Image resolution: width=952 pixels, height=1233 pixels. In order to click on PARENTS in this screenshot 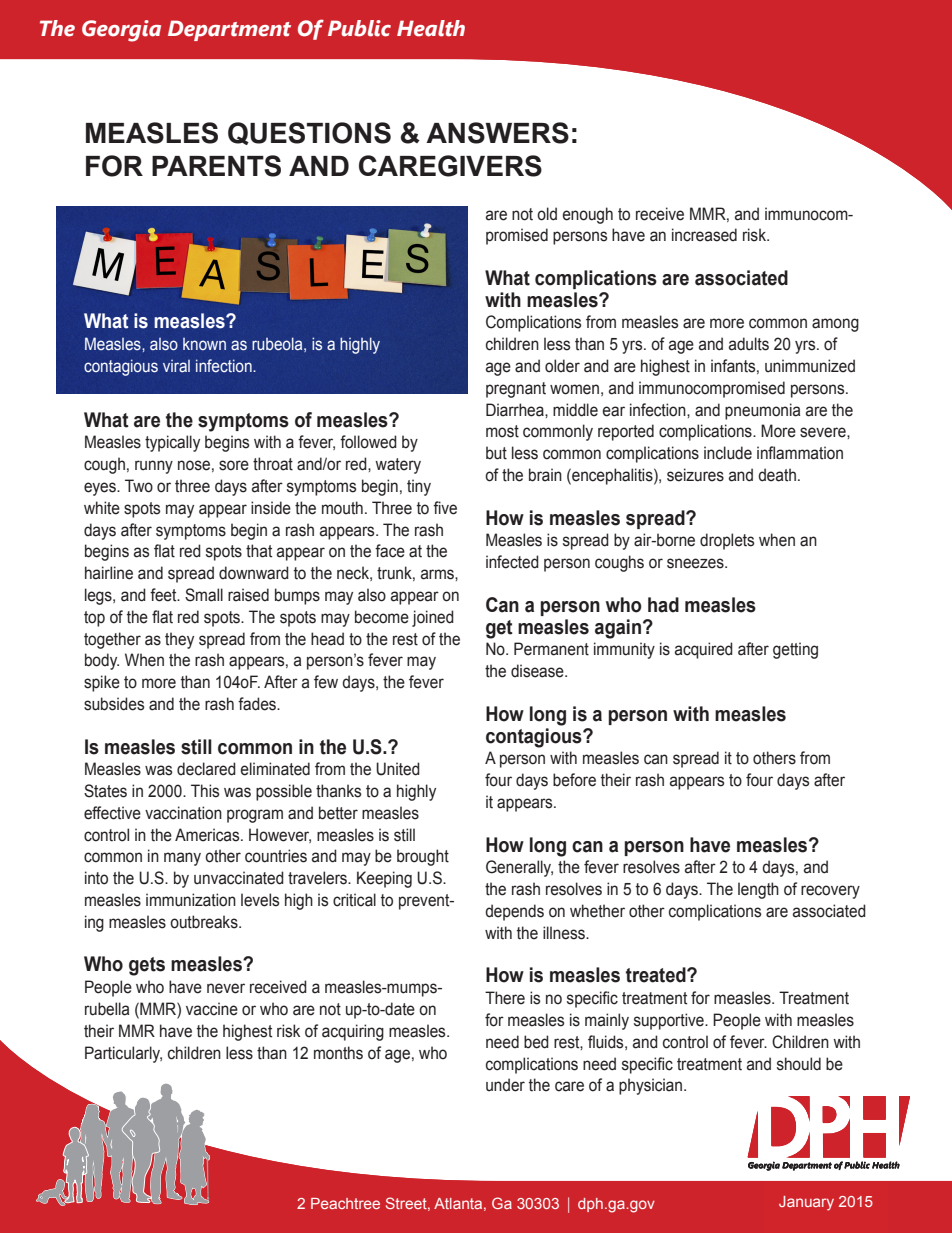, I will do `click(216, 166)`.
